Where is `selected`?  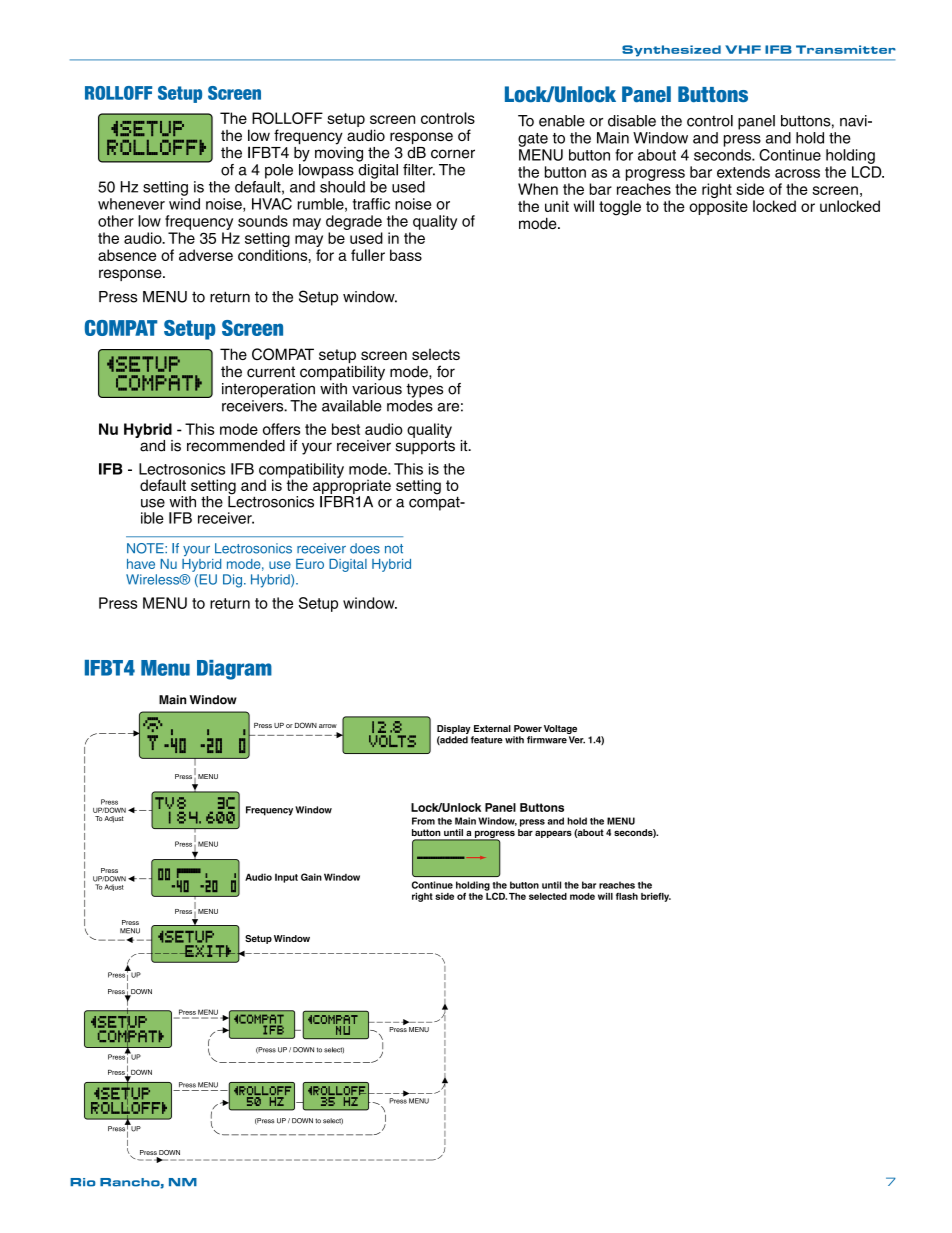 selected is located at coordinates (548, 896).
